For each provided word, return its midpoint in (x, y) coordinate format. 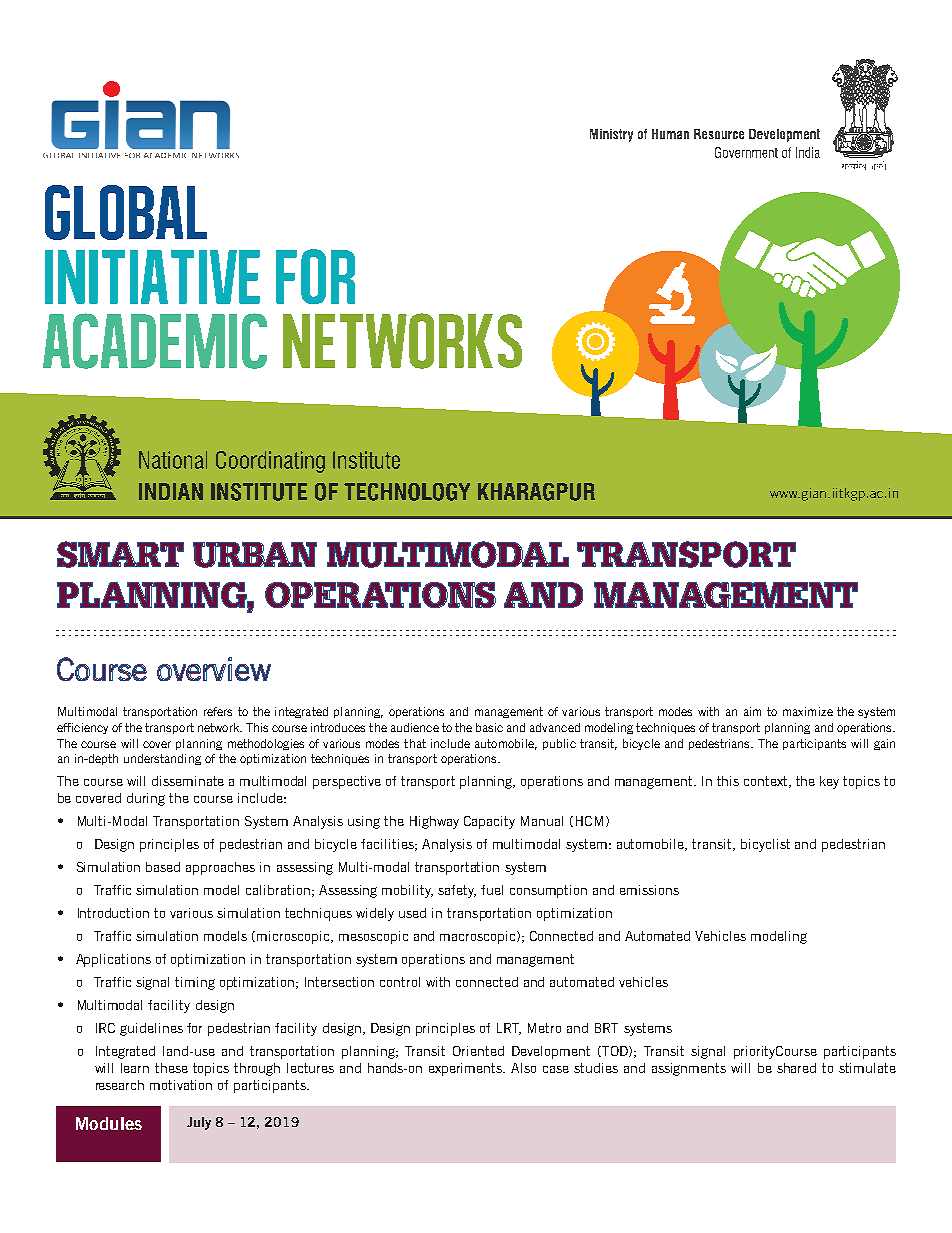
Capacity (489, 822)
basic (489, 727)
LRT (509, 1029)
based (163, 867)
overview (214, 669)
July (199, 1123)
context (767, 782)
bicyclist (765, 845)
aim (752, 711)
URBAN (255, 555)
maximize (808, 711)
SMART (120, 554)
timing (195, 983)
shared (796, 1068)
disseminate (188, 781)
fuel (492, 890)
